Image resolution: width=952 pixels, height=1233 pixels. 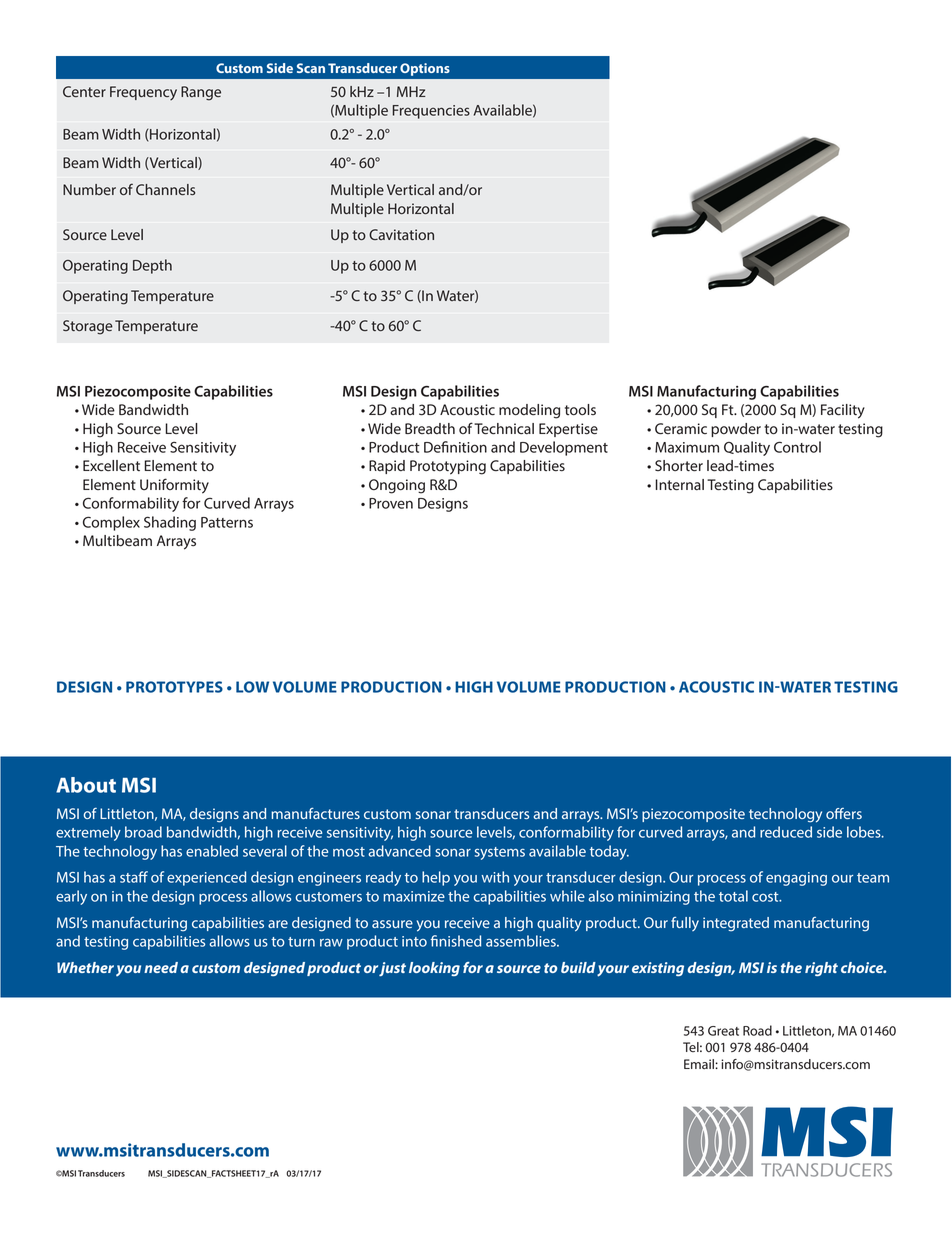 I want to click on looking, so click(x=434, y=969).
